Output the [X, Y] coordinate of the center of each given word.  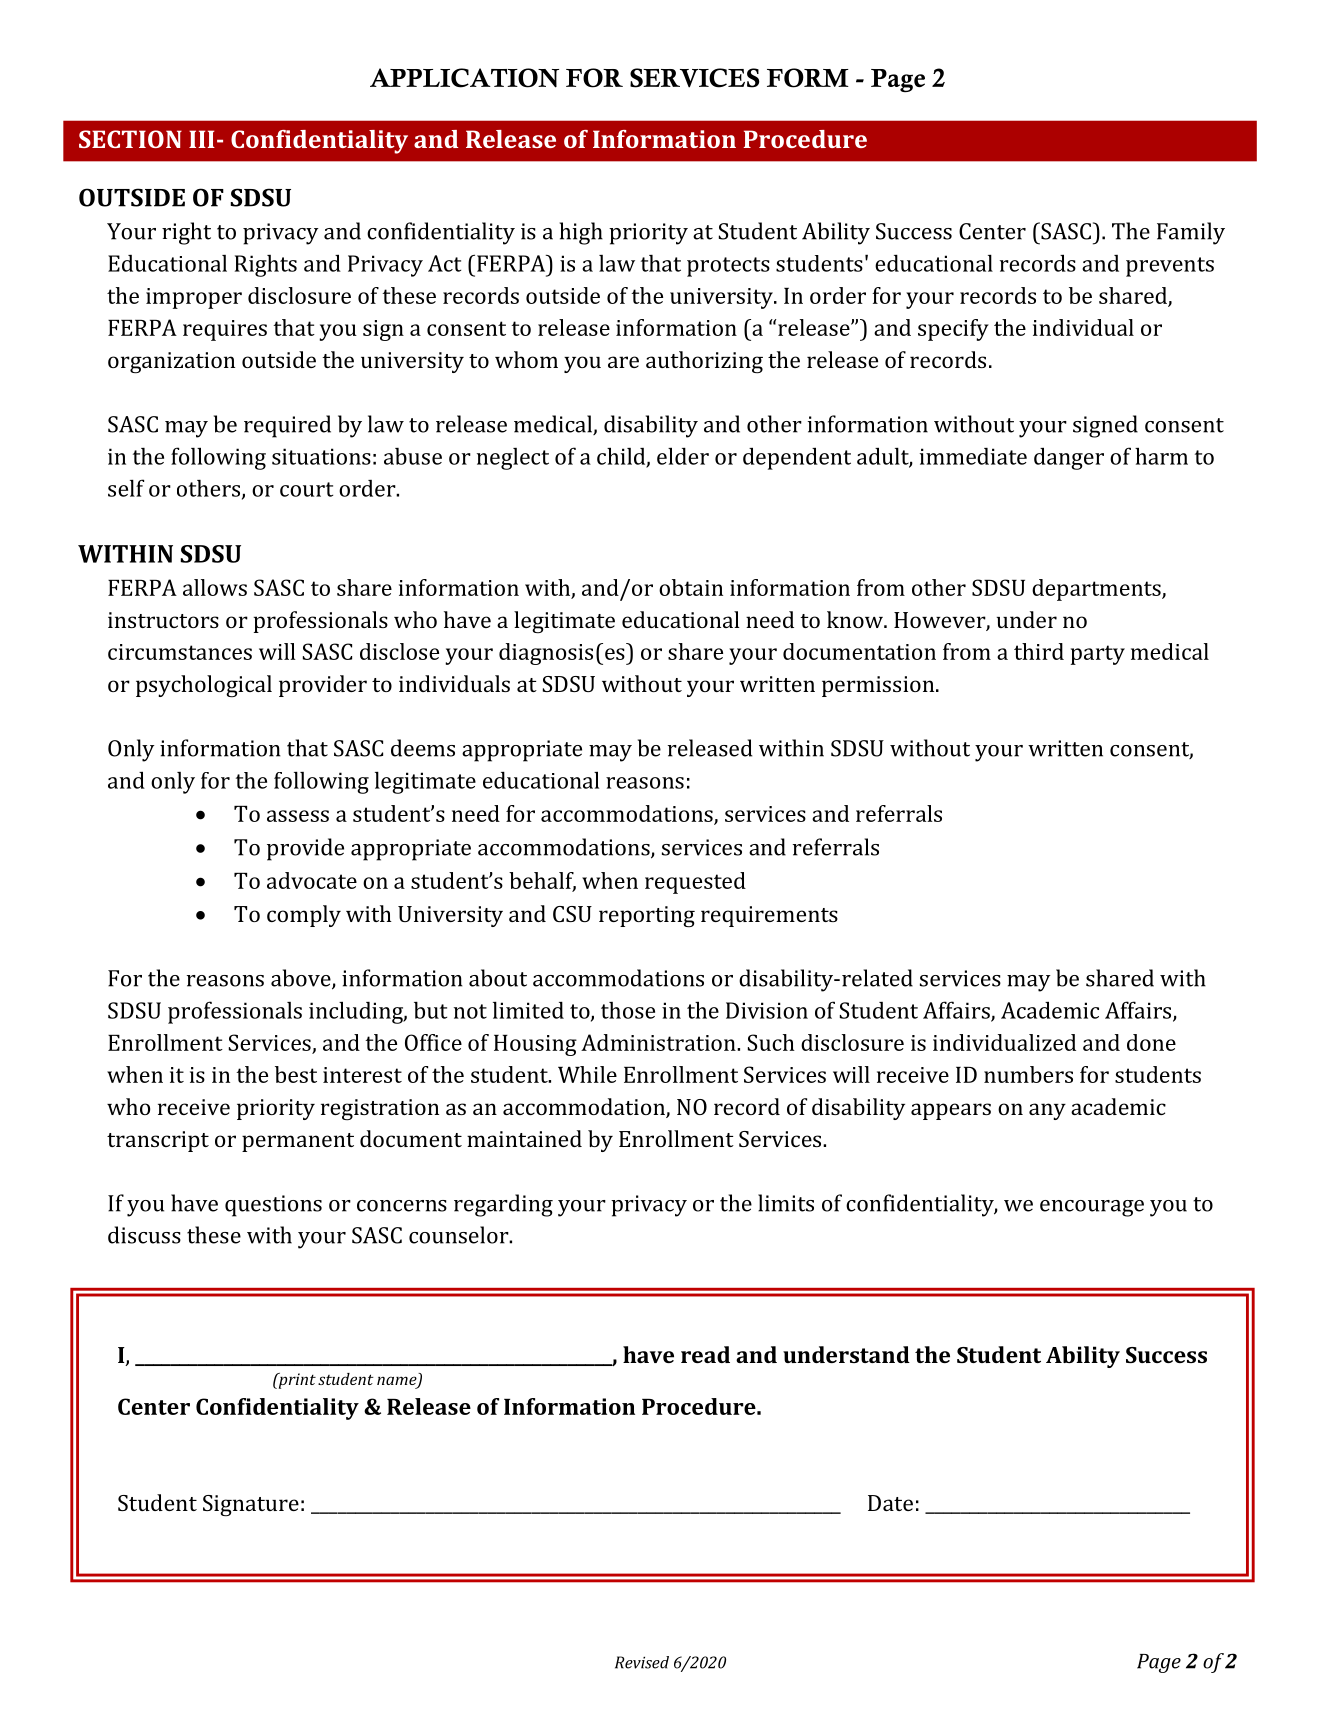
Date [890, 1503]
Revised [642, 1662]
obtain [691, 587]
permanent [298, 1142]
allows [215, 587]
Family [1191, 233]
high [581, 233]
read [705, 1354]
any [1047, 1111]
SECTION [130, 139]
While [587, 1074]
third [1039, 651]
